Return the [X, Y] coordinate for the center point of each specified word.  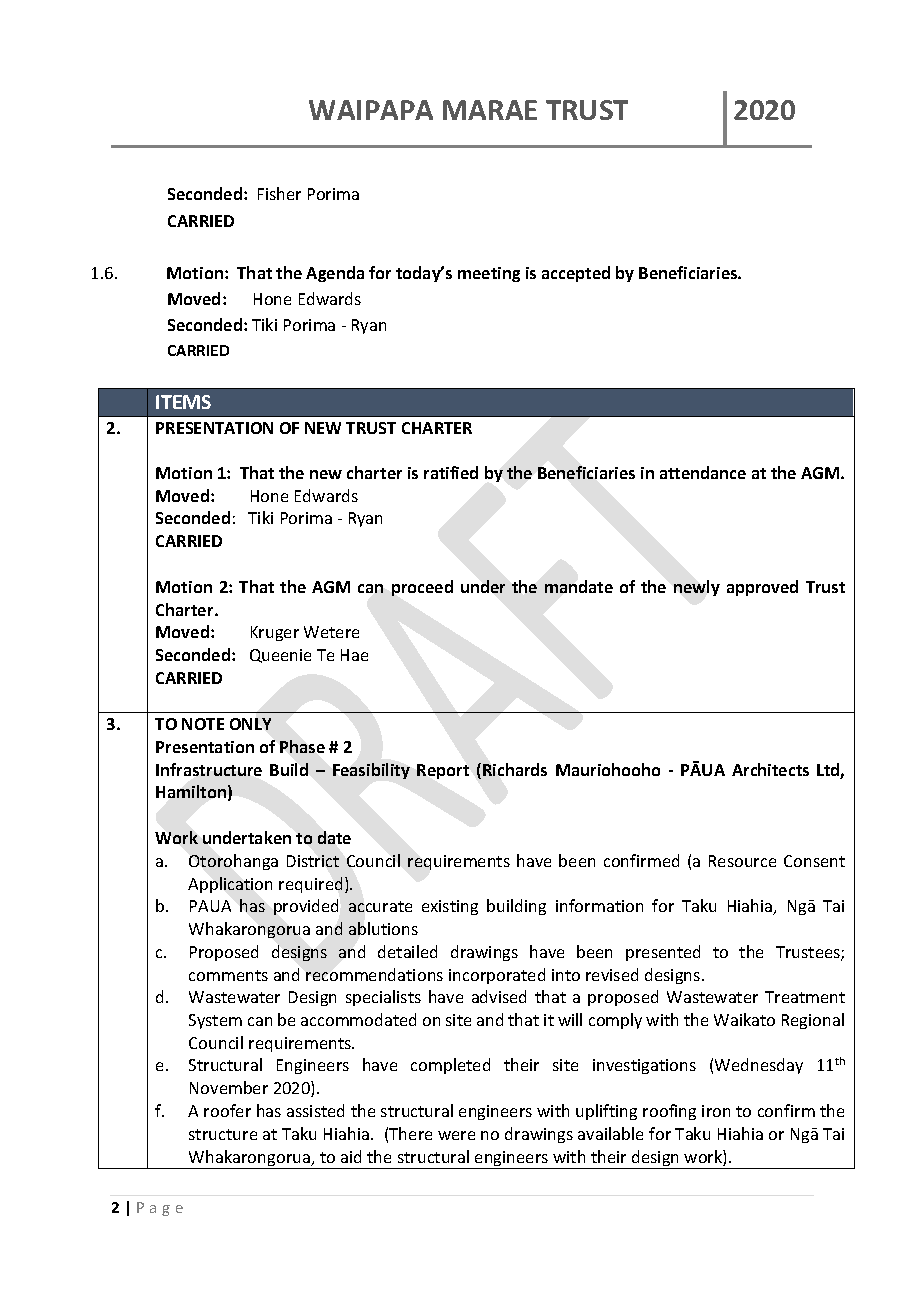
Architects [770, 769]
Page [160, 1209]
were [456, 1135]
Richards [515, 769]
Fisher [279, 193]
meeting [489, 274]
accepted [576, 274]
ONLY [250, 724]
